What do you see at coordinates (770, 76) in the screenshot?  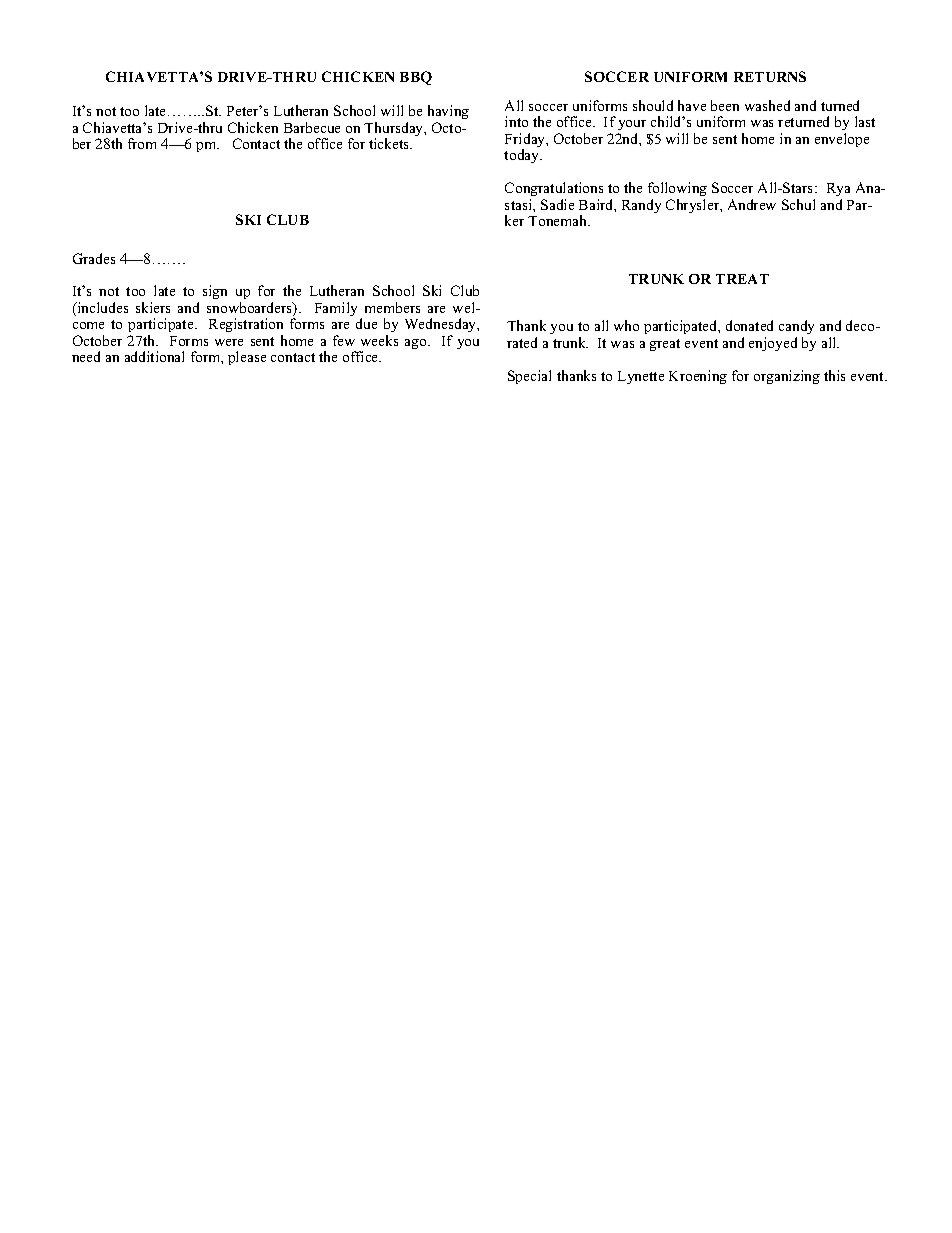 I see `RETURNS` at bounding box center [770, 76].
